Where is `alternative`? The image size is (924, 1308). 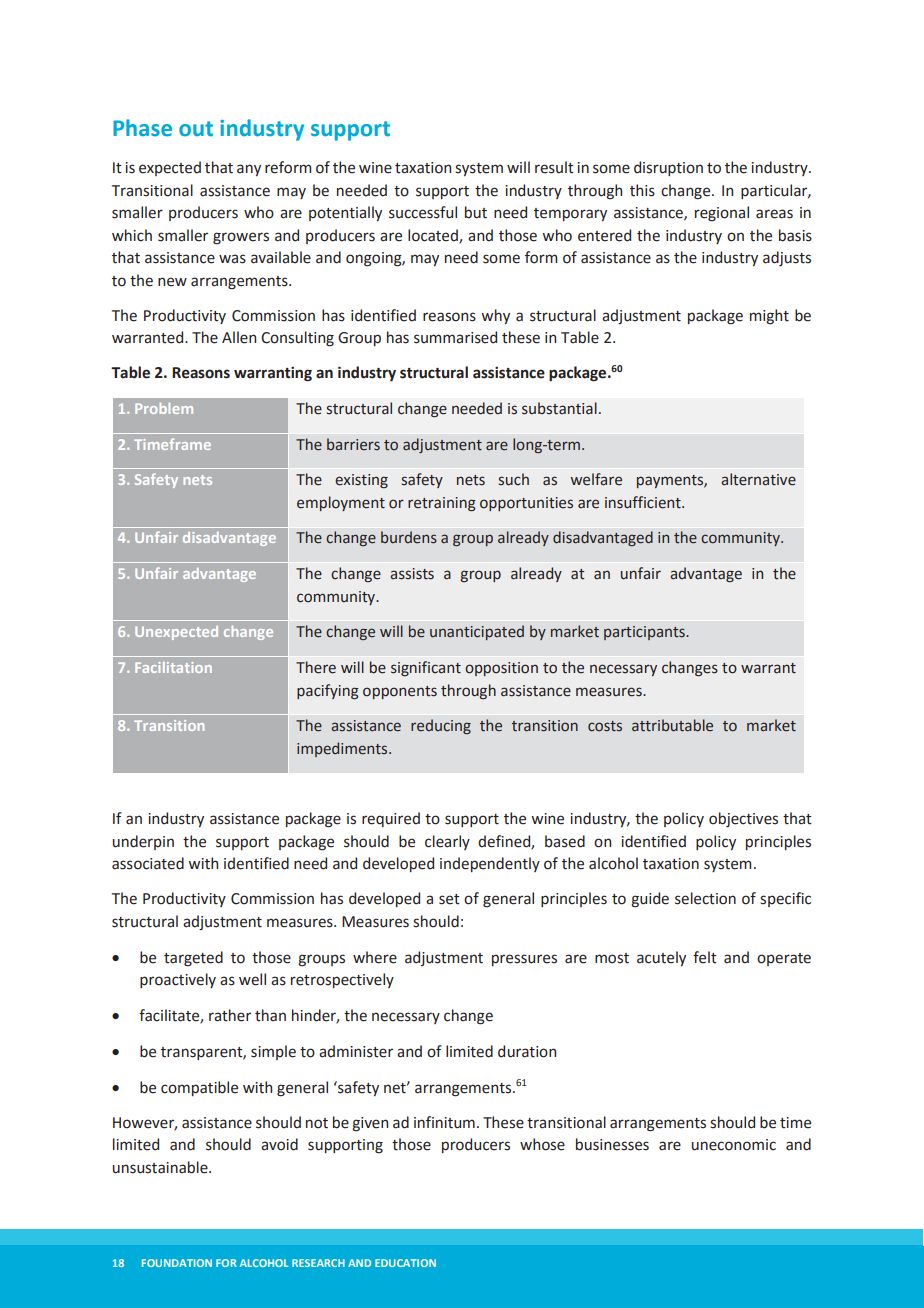 alternative is located at coordinates (758, 479).
